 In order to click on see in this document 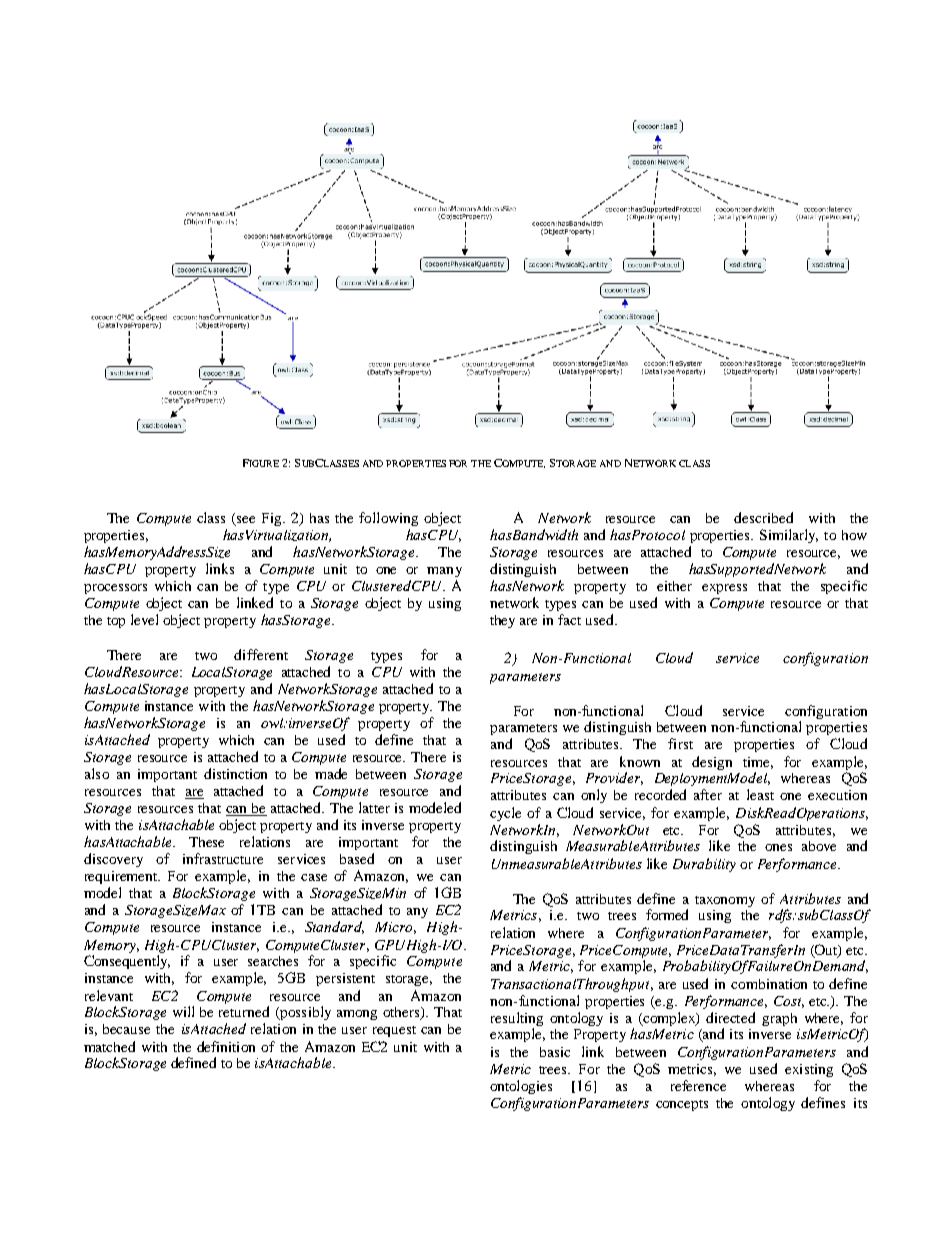, I will do `click(246, 519)`.
